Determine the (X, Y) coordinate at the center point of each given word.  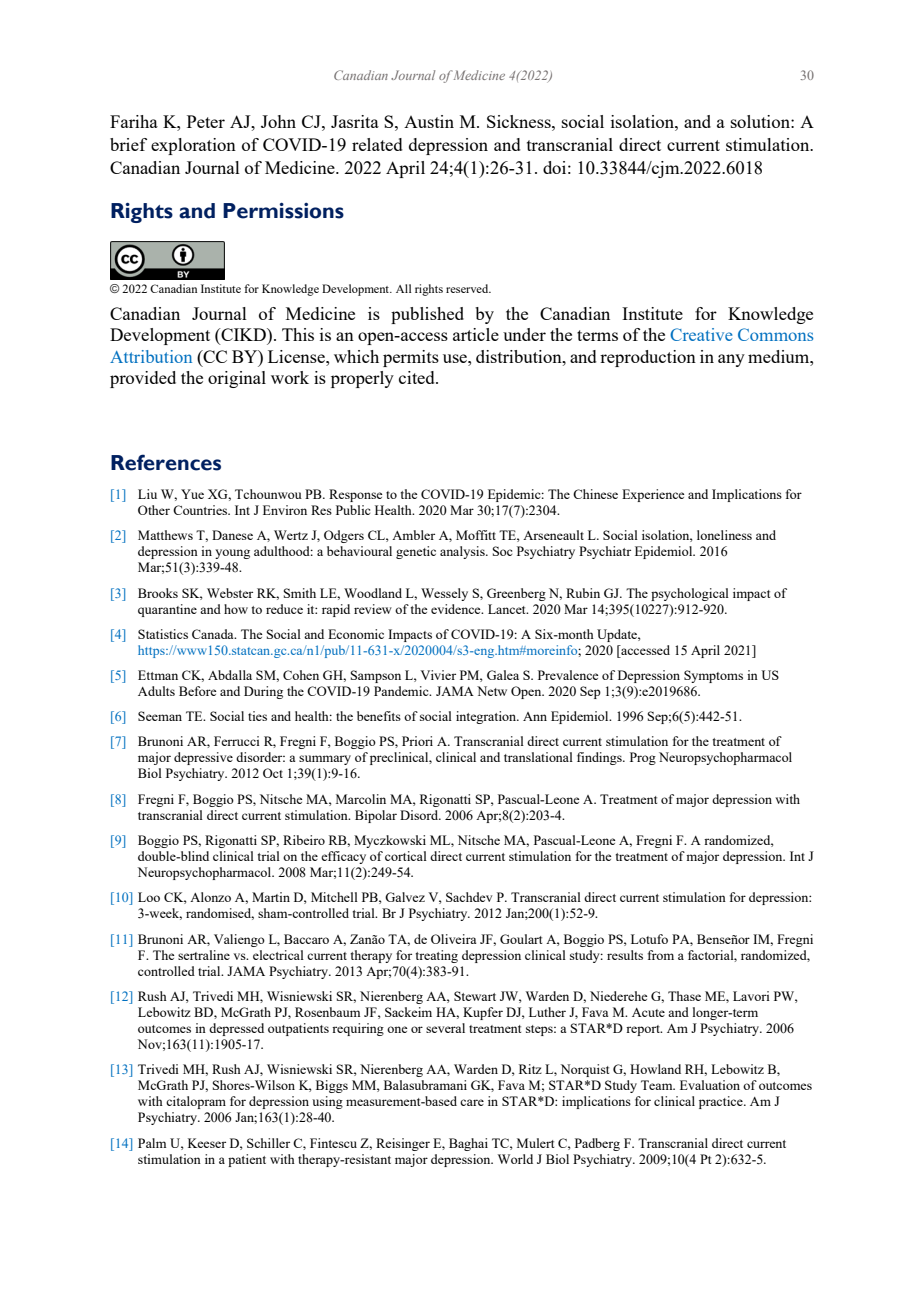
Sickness (520, 121)
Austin (429, 121)
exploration (193, 146)
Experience (653, 495)
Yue (192, 494)
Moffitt (476, 535)
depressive (203, 758)
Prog (643, 758)
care (472, 1102)
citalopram (196, 1102)
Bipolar (376, 816)
